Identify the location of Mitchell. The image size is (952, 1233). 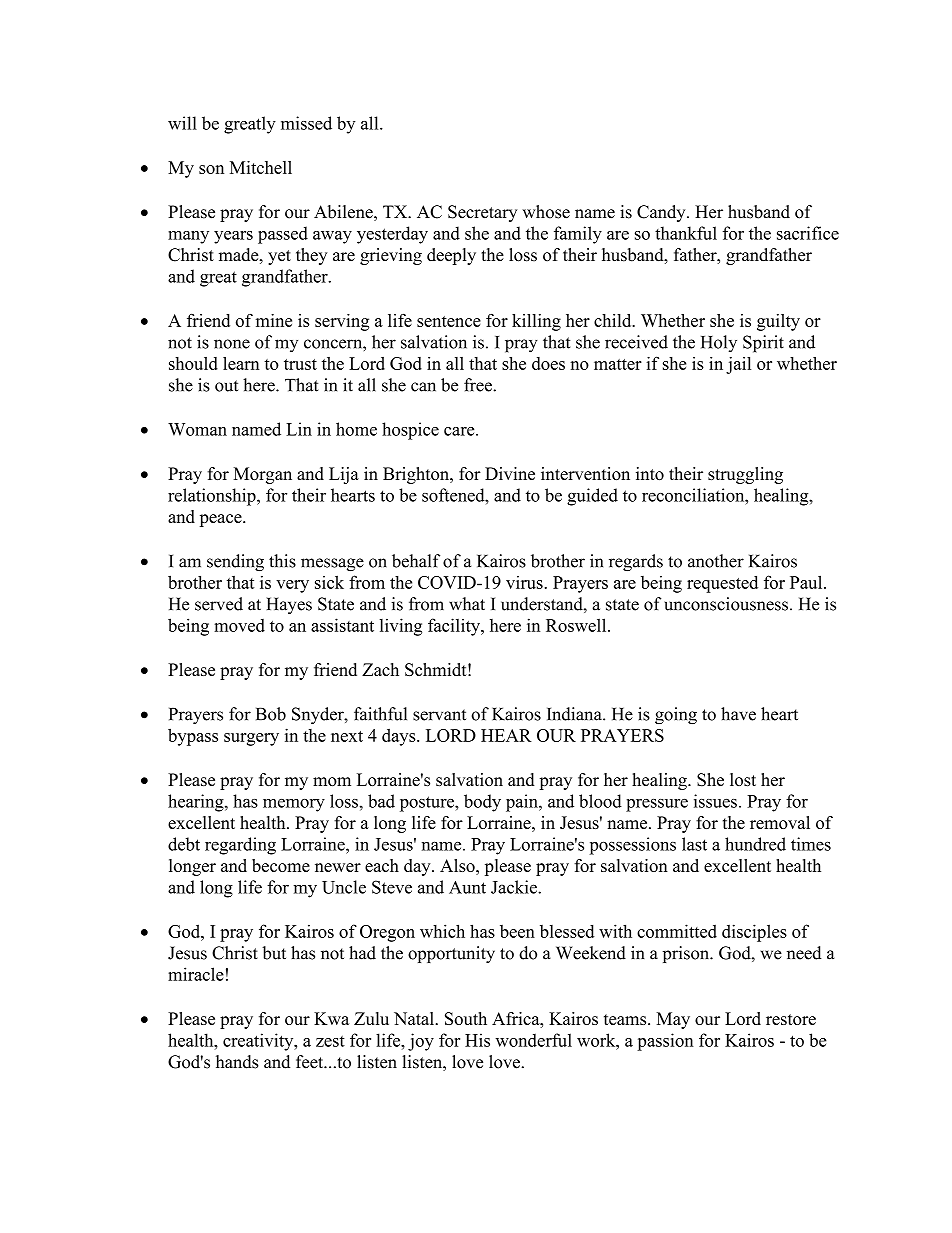
(261, 167).
